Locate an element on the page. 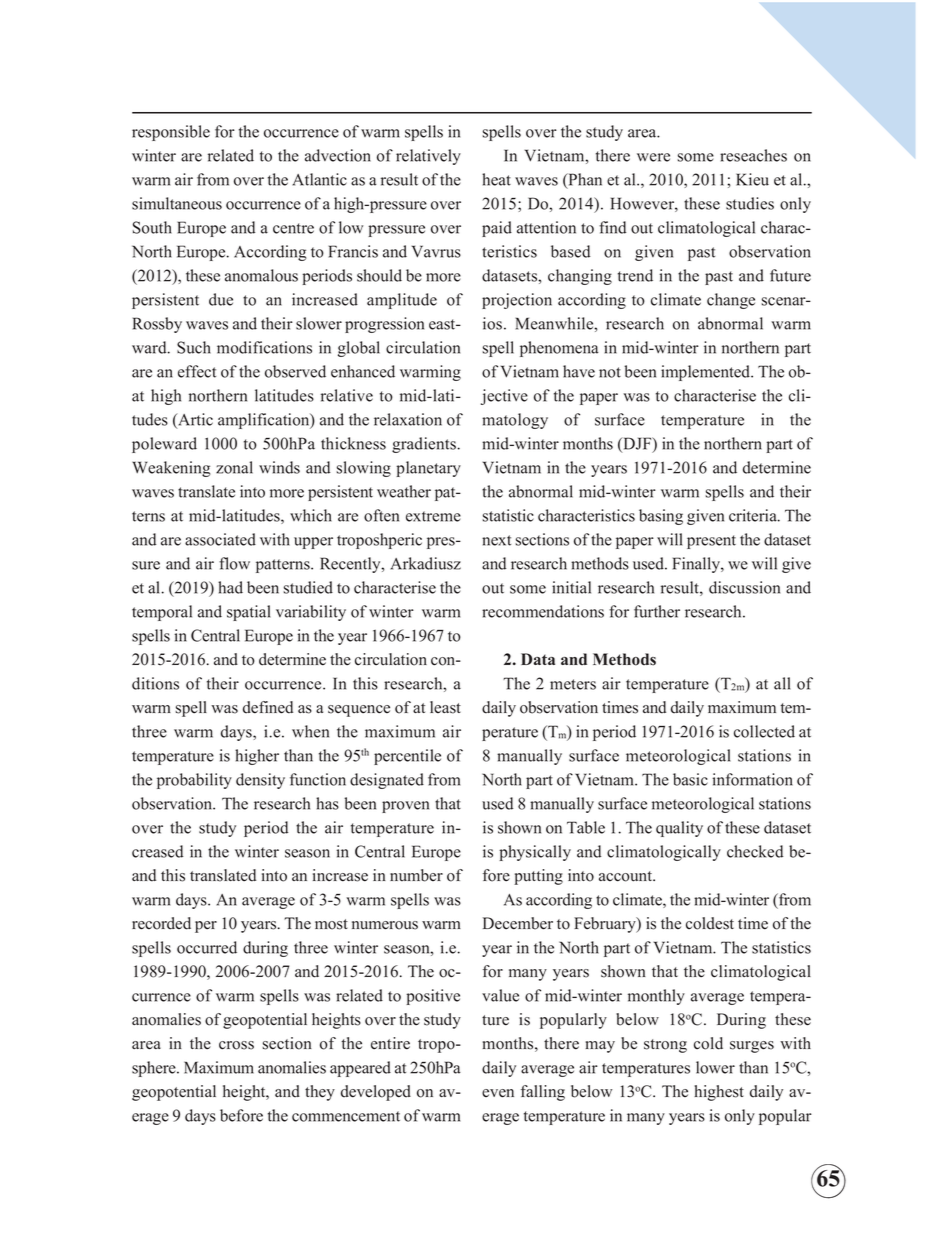 The image size is (952, 1233). probability is located at coordinates (194, 781).
